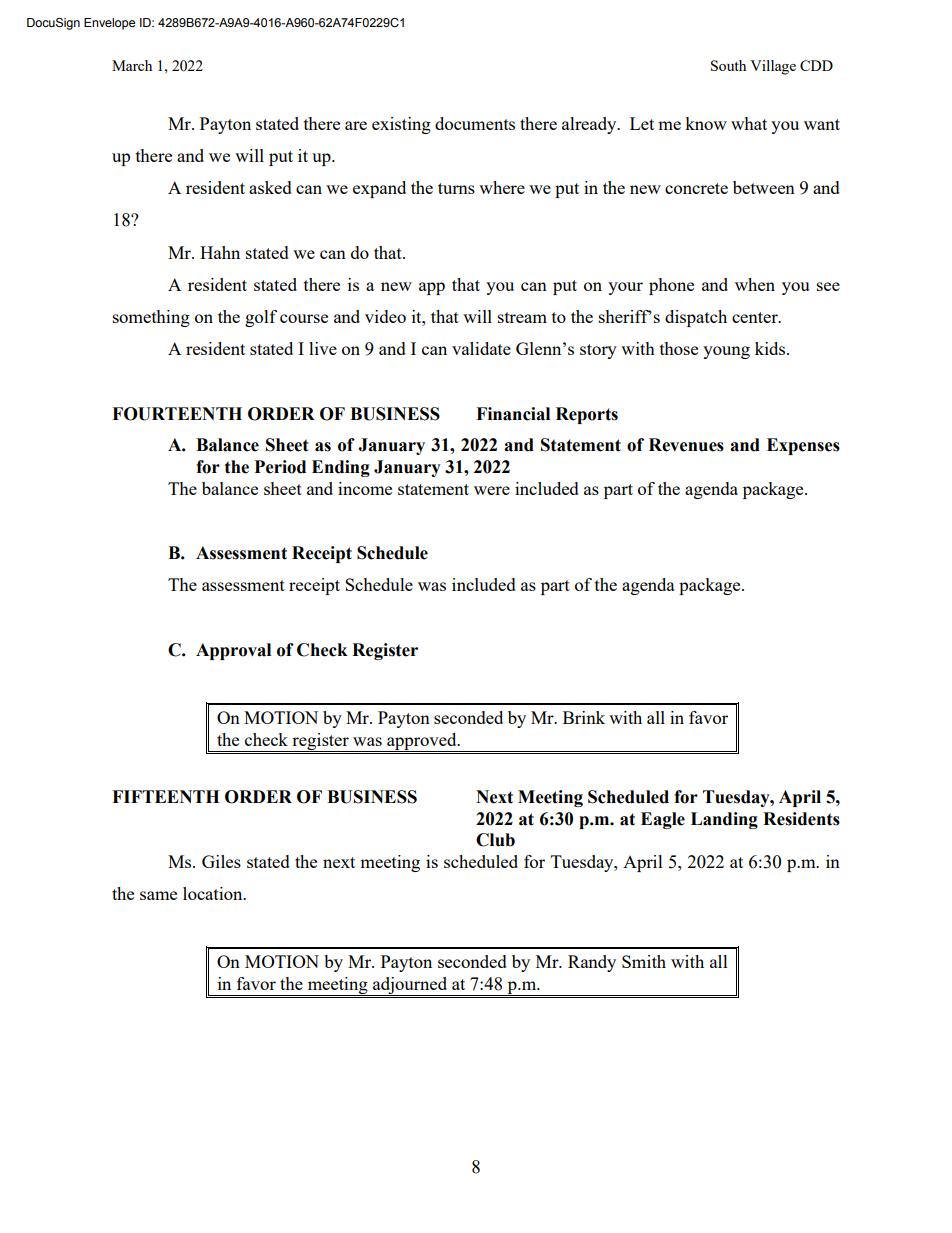 This screenshot has width=952, height=1233. What do you see at coordinates (522, 317) in the screenshot?
I see `stream` at bounding box center [522, 317].
